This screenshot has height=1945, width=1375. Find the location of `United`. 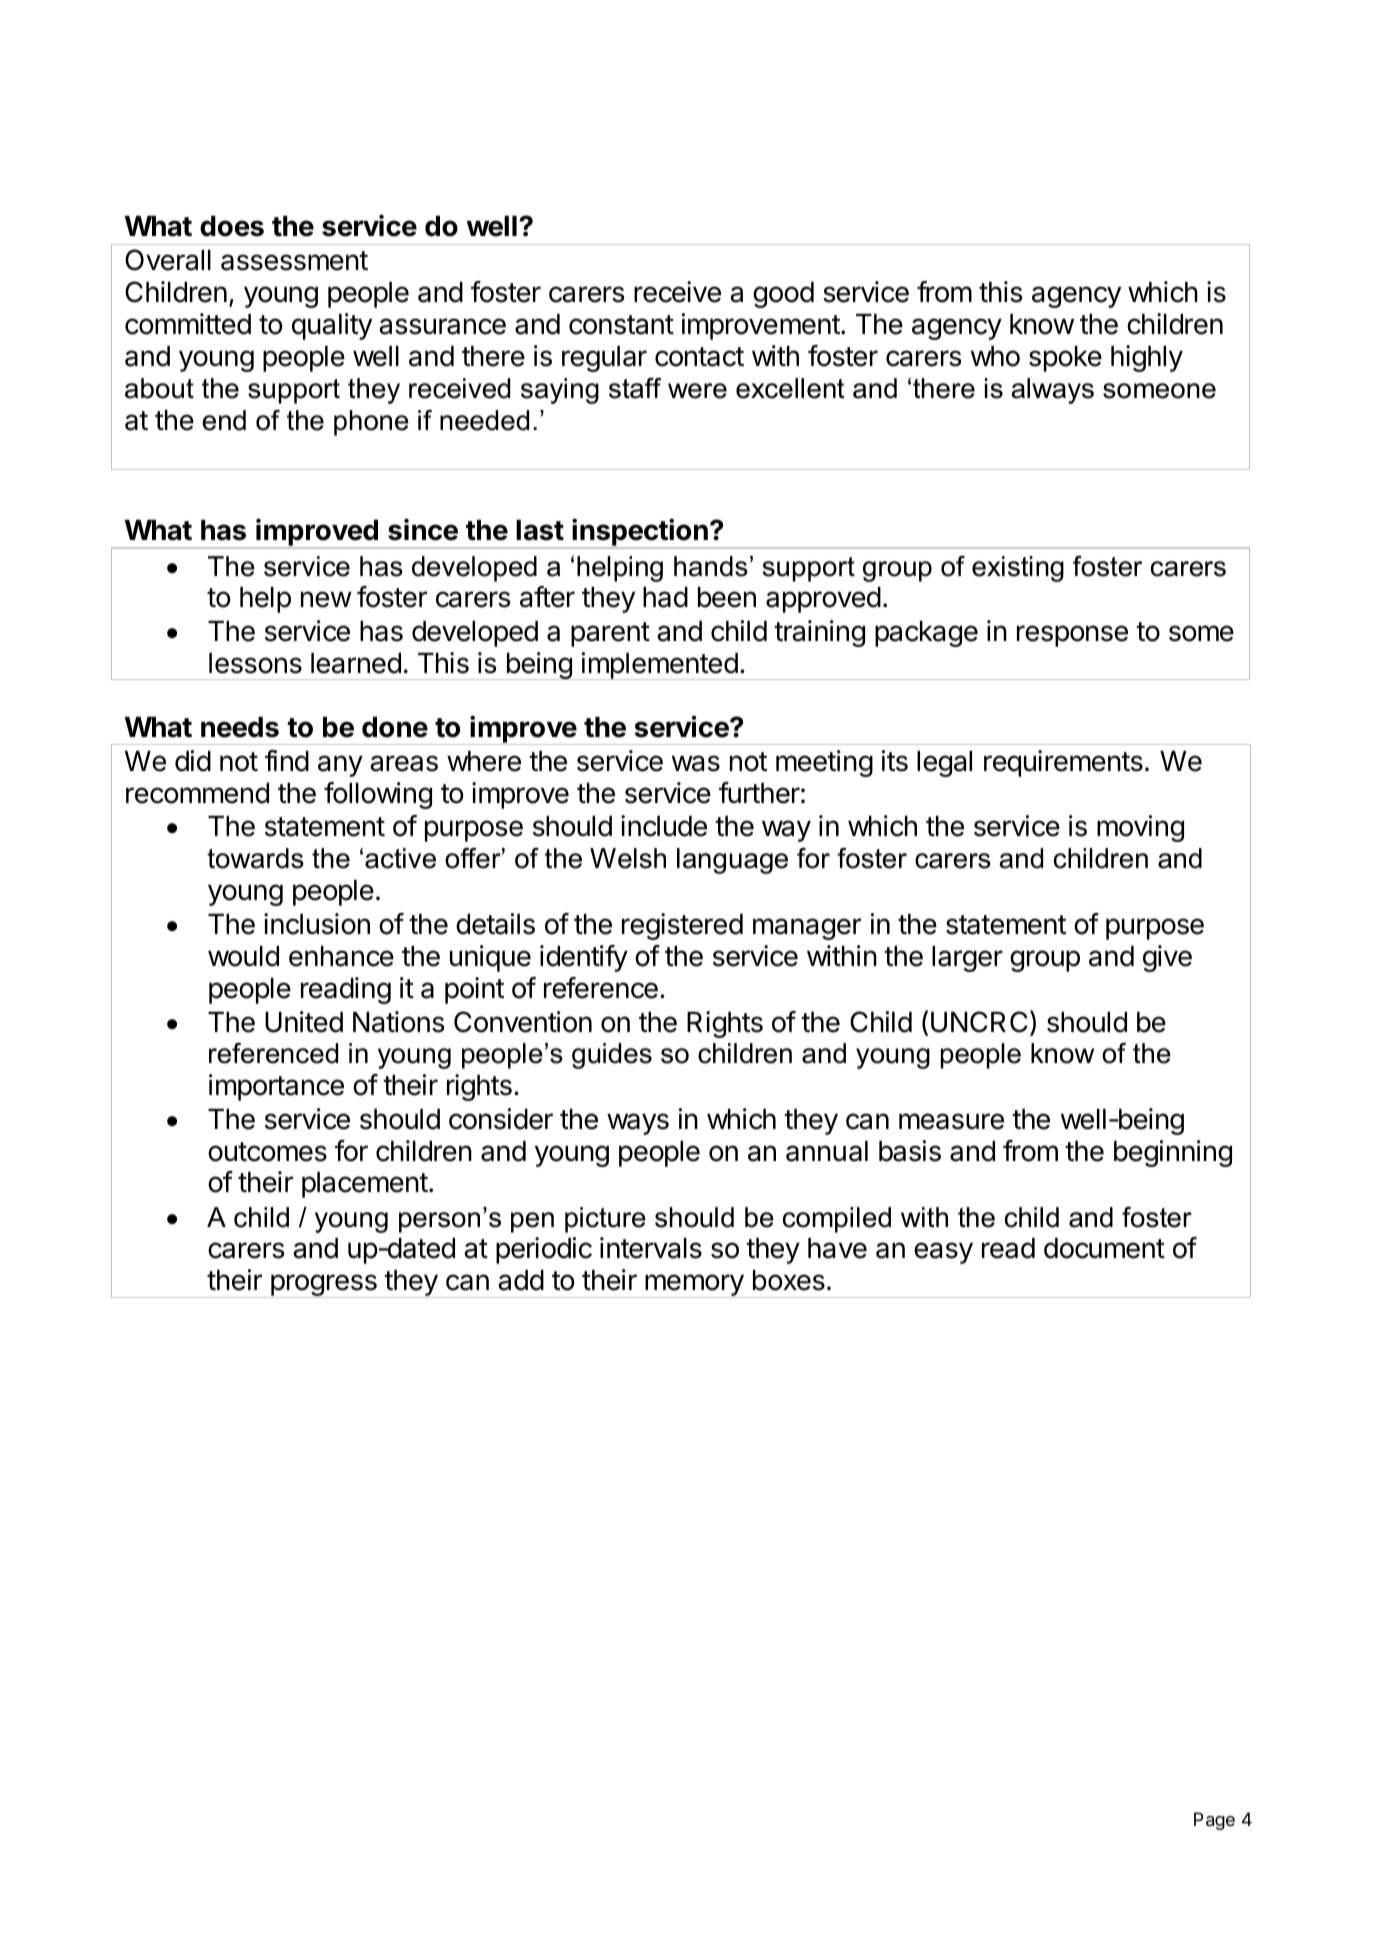

United is located at coordinates (304, 1022).
